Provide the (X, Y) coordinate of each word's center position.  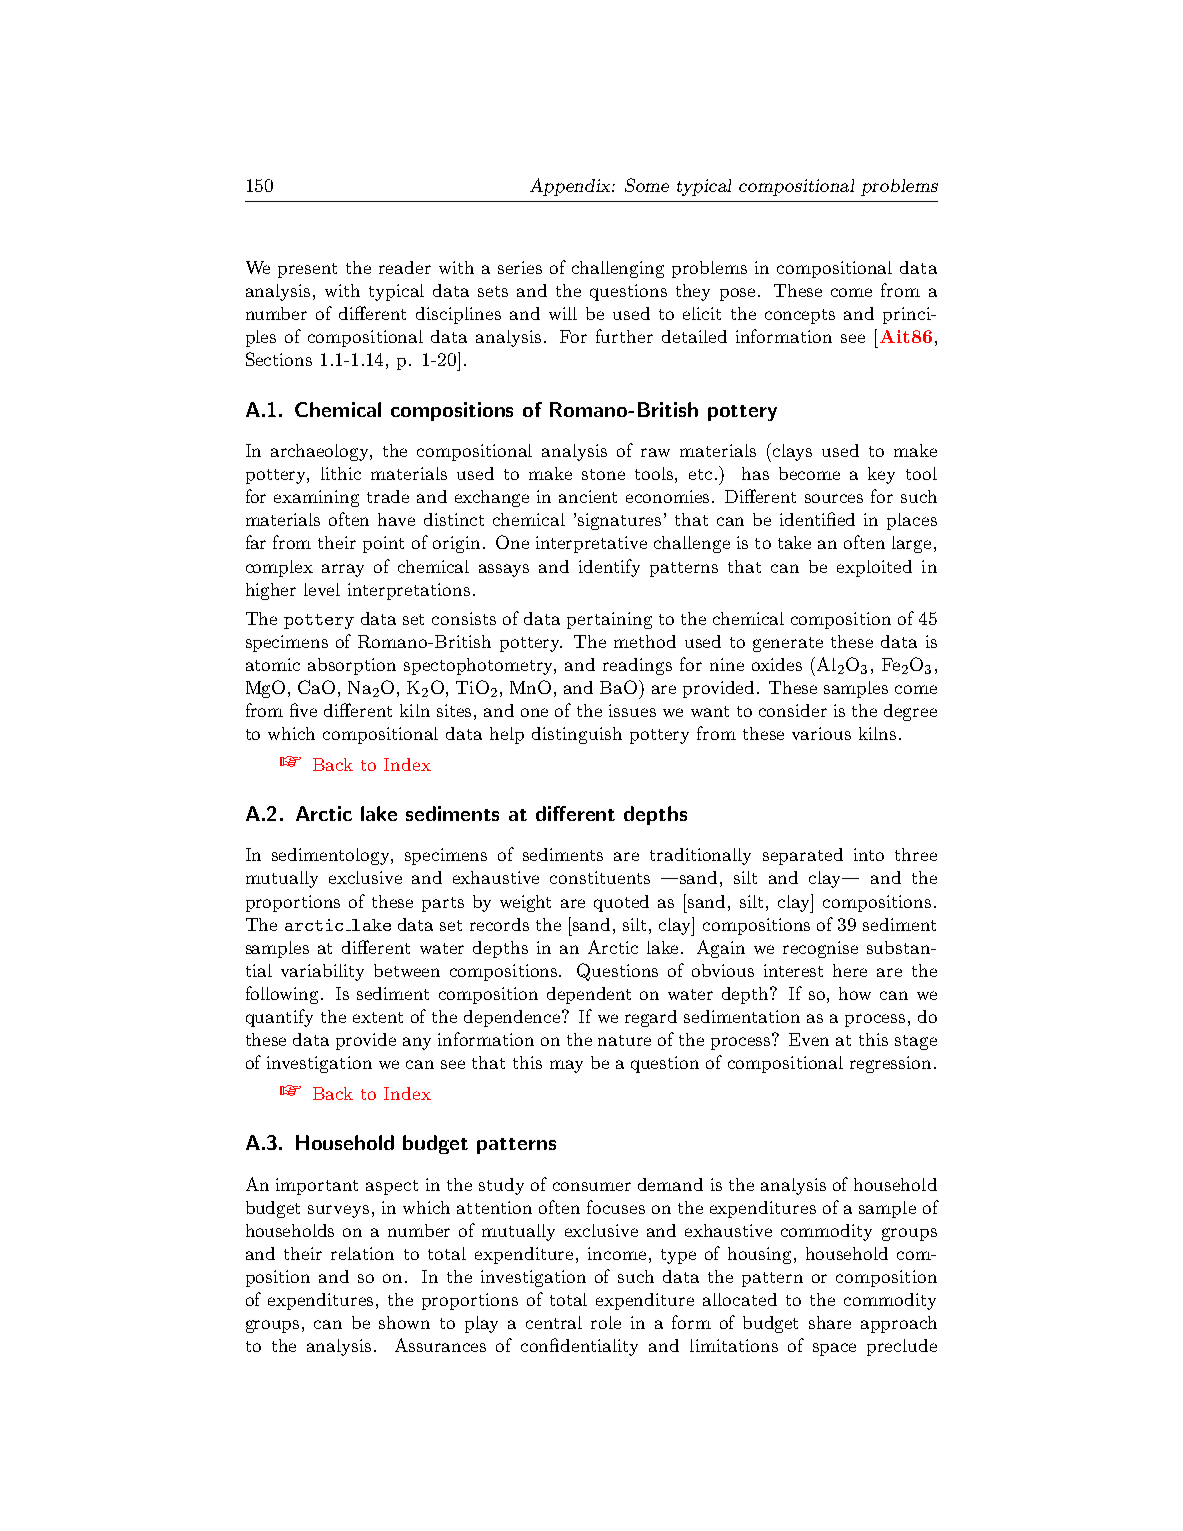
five (303, 710)
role (606, 1322)
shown (404, 1322)
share (830, 1322)
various (821, 733)
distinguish (577, 735)
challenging (618, 269)
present (307, 270)
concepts (800, 316)
